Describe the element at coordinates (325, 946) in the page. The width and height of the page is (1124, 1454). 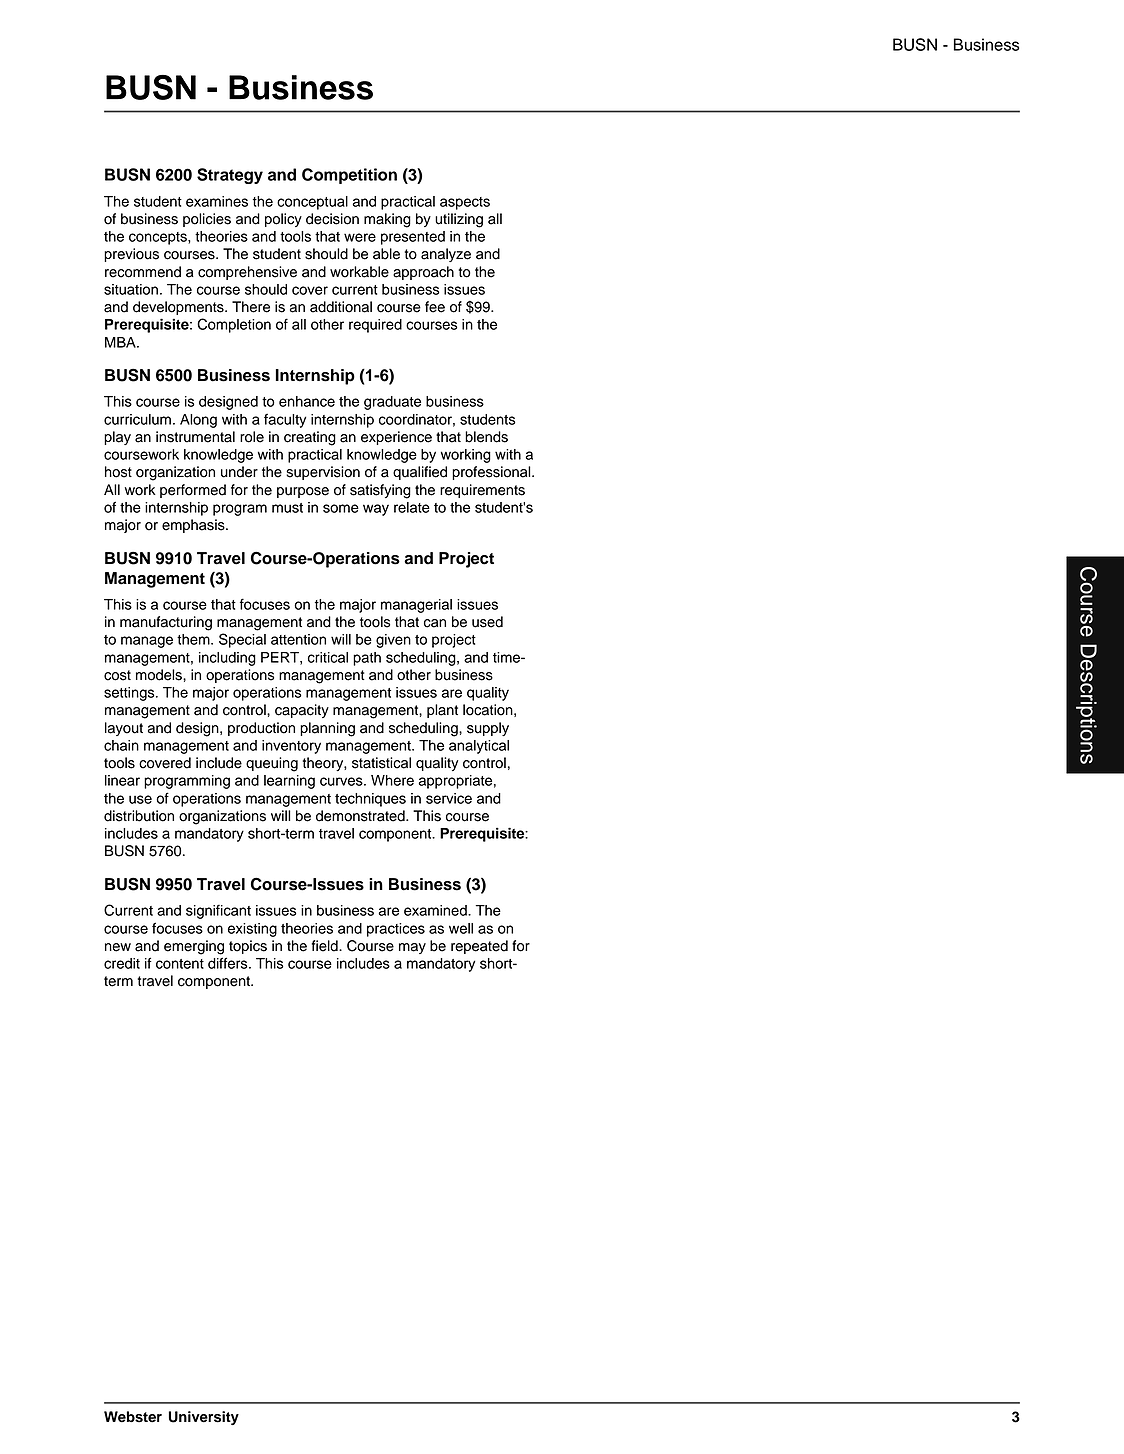
I see `field` at that location.
